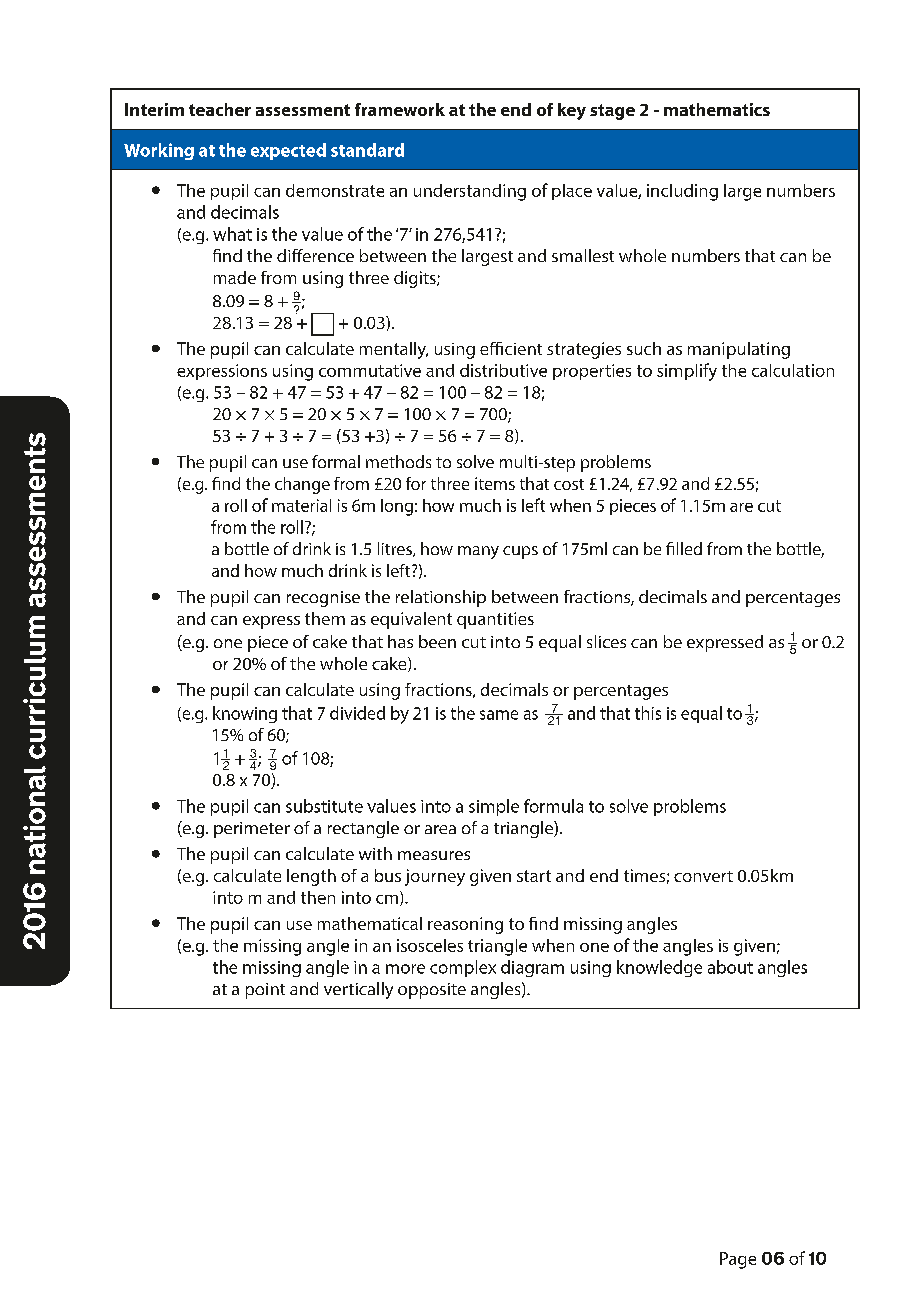  I want to click on perimeter, so click(252, 830).
